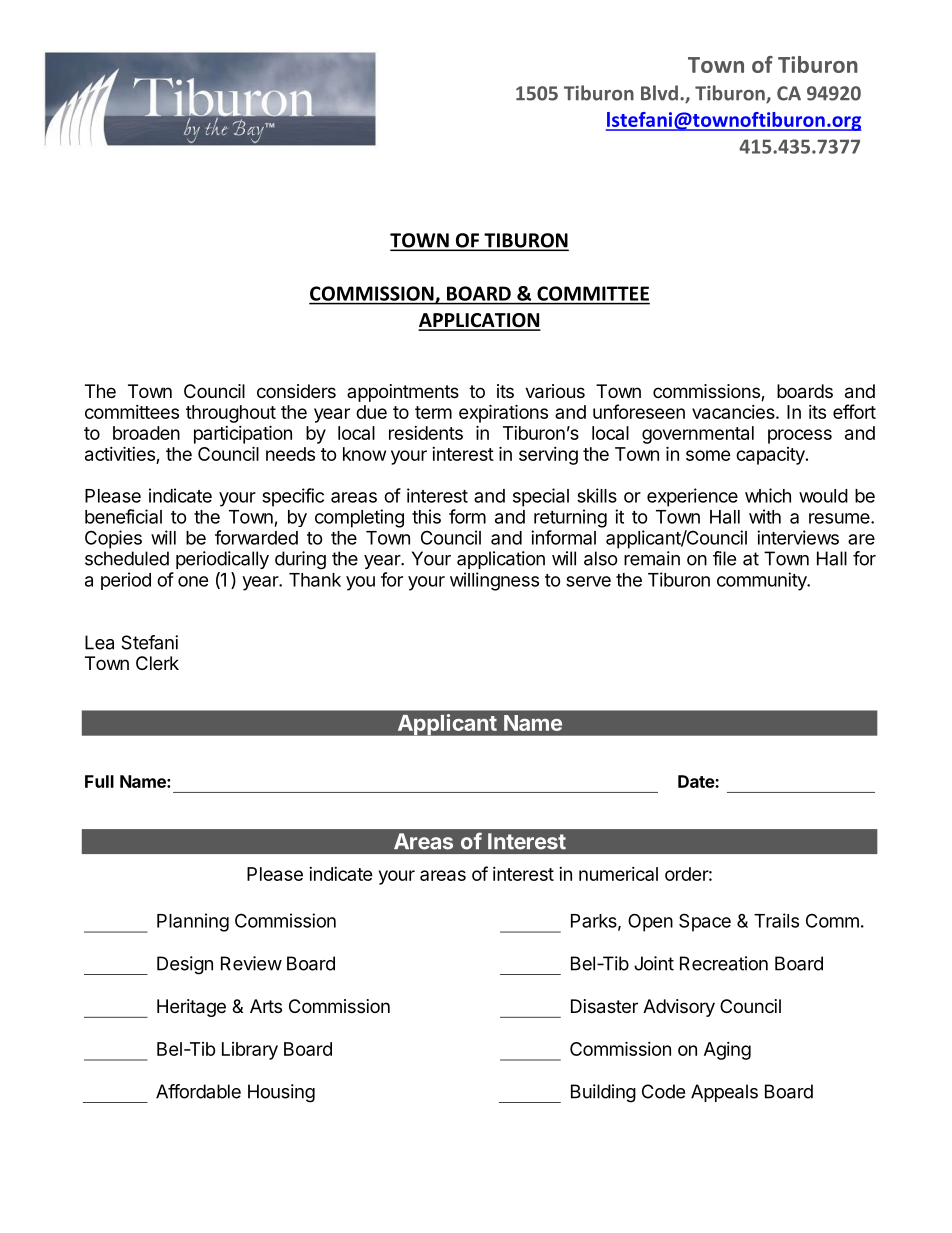 The width and height of the screenshot is (952, 1233). What do you see at coordinates (724, 558) in the screenshot?
I see `file` at bounding box center [724, 558].
